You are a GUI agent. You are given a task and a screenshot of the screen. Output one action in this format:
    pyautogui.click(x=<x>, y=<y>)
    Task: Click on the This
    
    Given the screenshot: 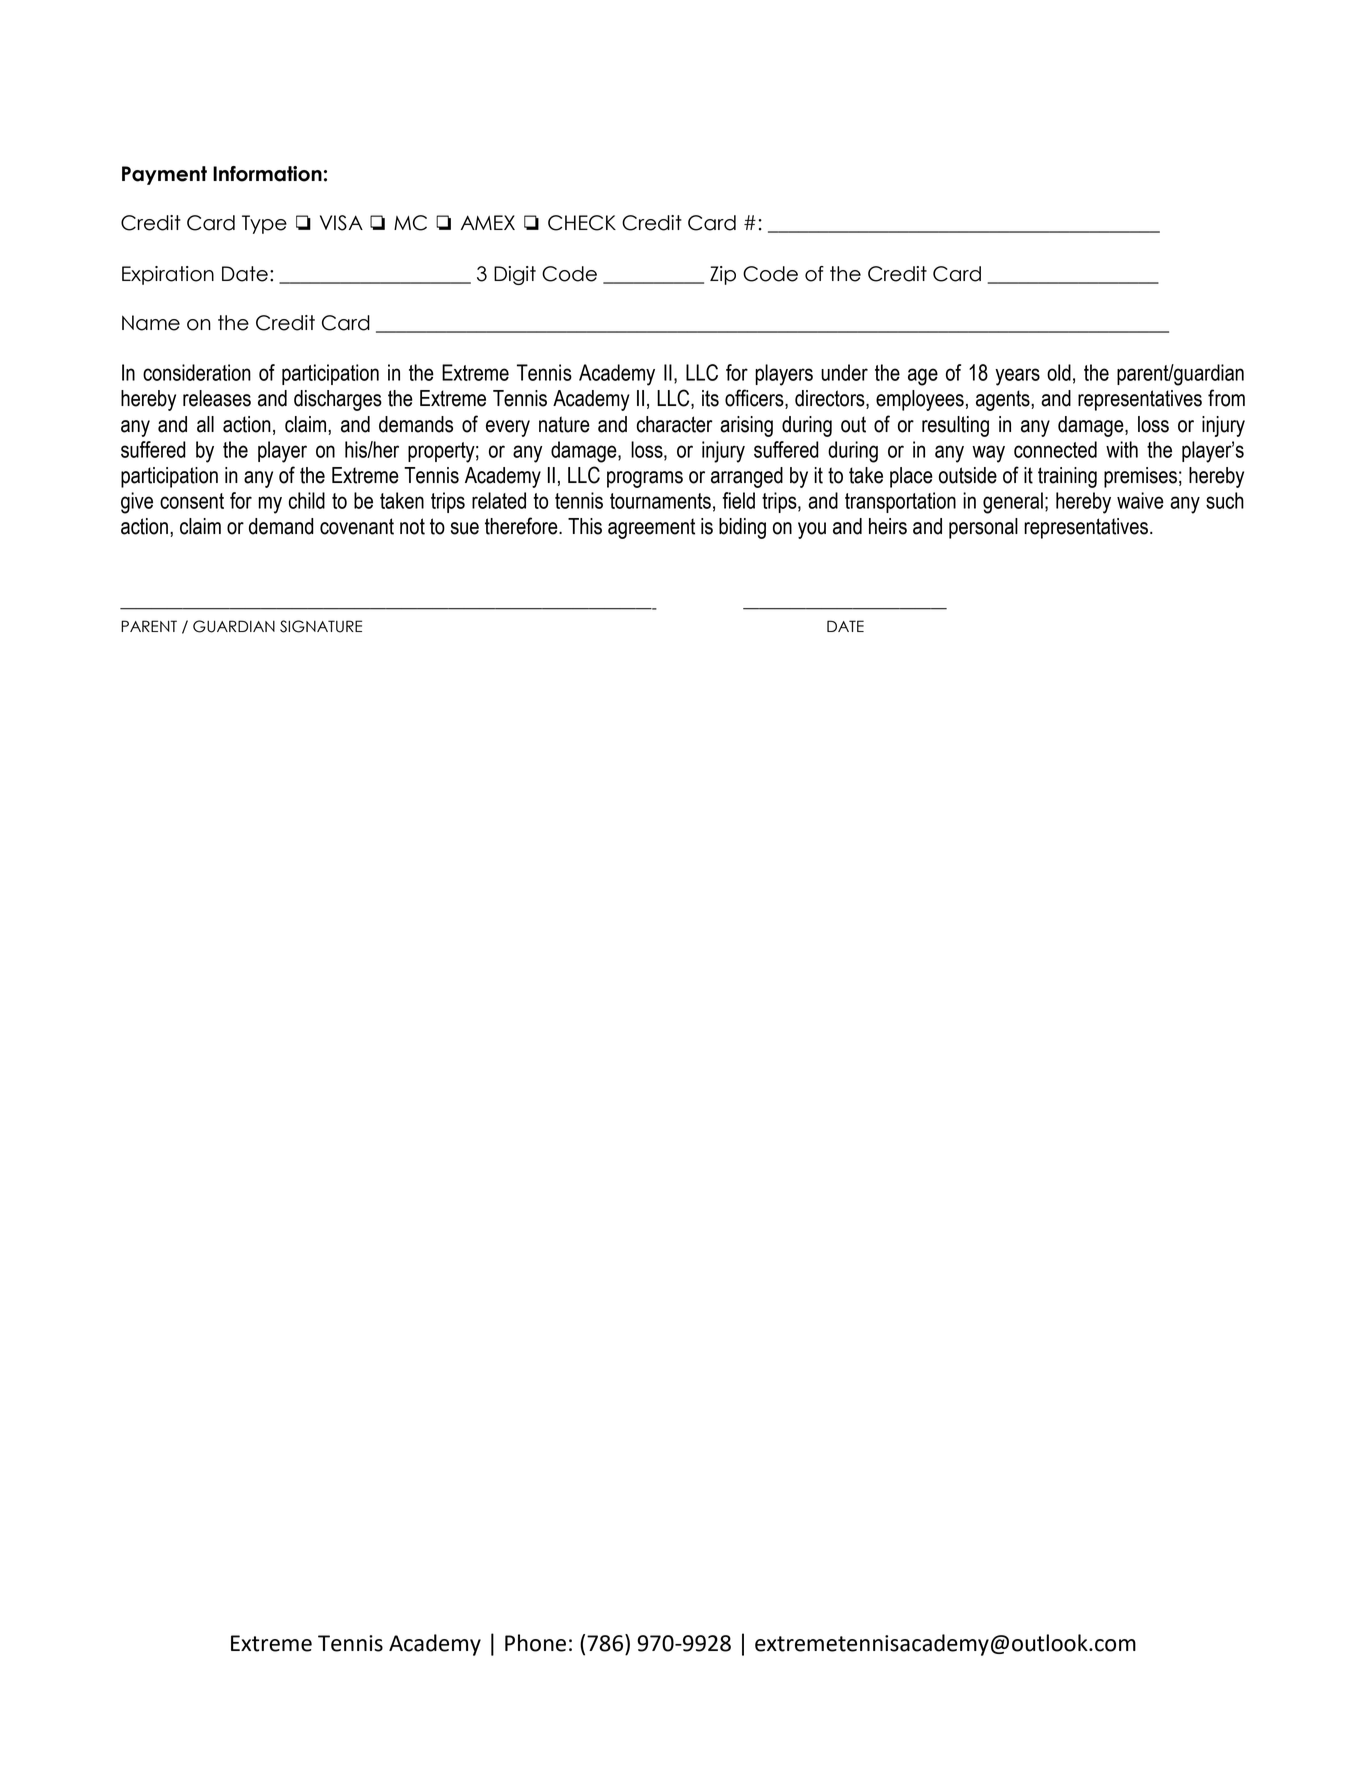 What is the action you would take?
    pyautogui.click(x=585, y=526)
